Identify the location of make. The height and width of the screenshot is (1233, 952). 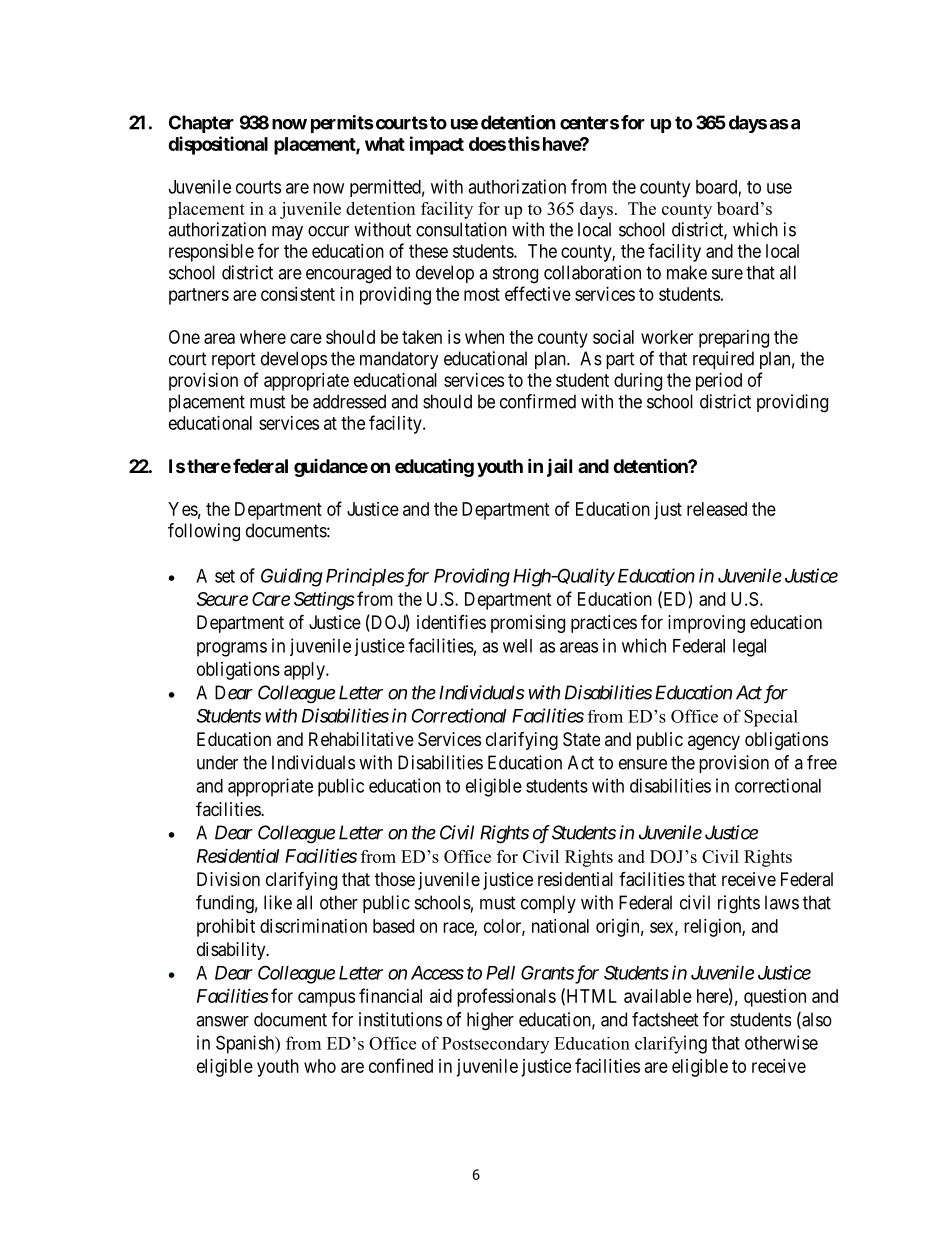
(687, 272).
